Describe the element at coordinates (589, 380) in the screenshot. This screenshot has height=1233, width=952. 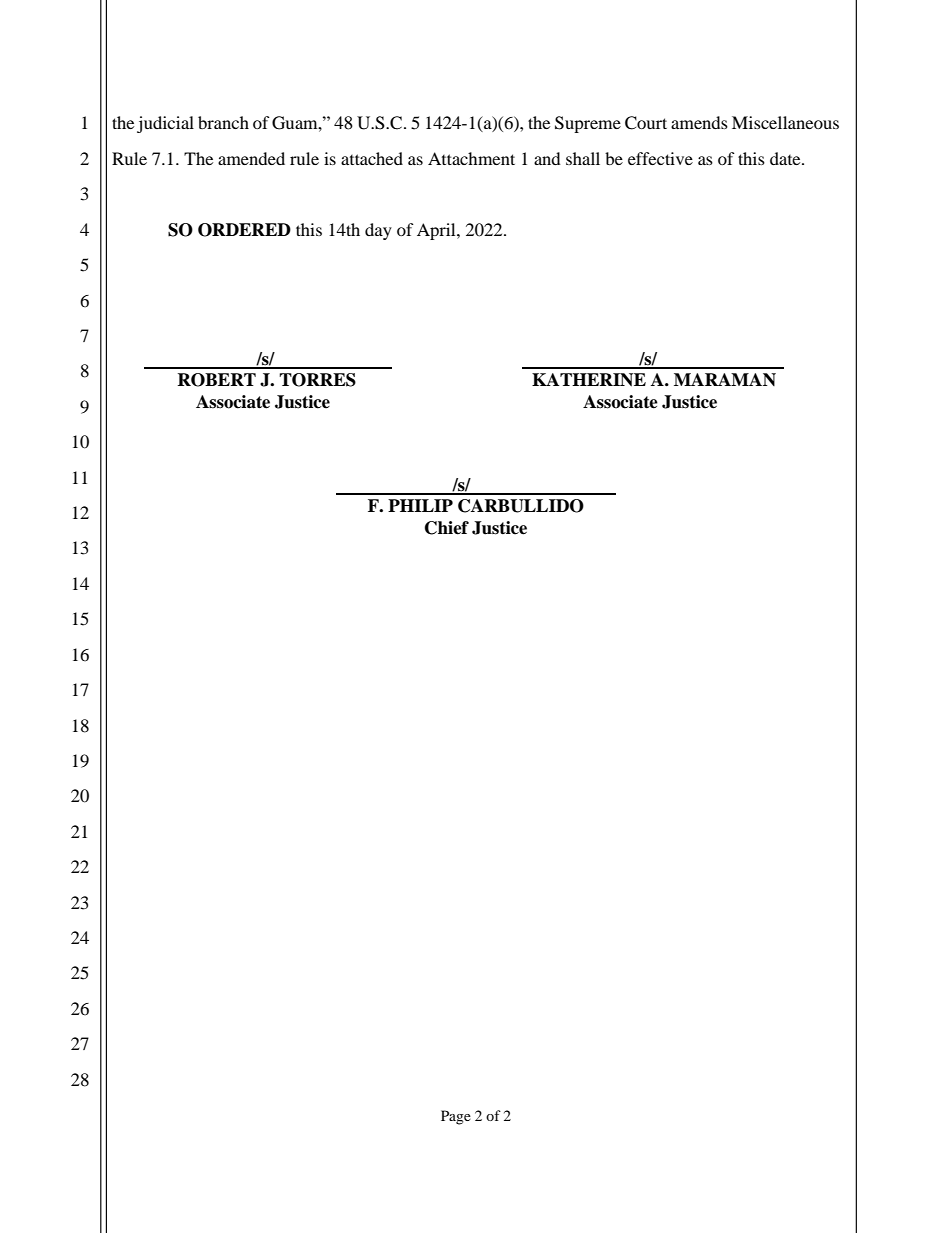
I see `KATHERINE` at that location.
